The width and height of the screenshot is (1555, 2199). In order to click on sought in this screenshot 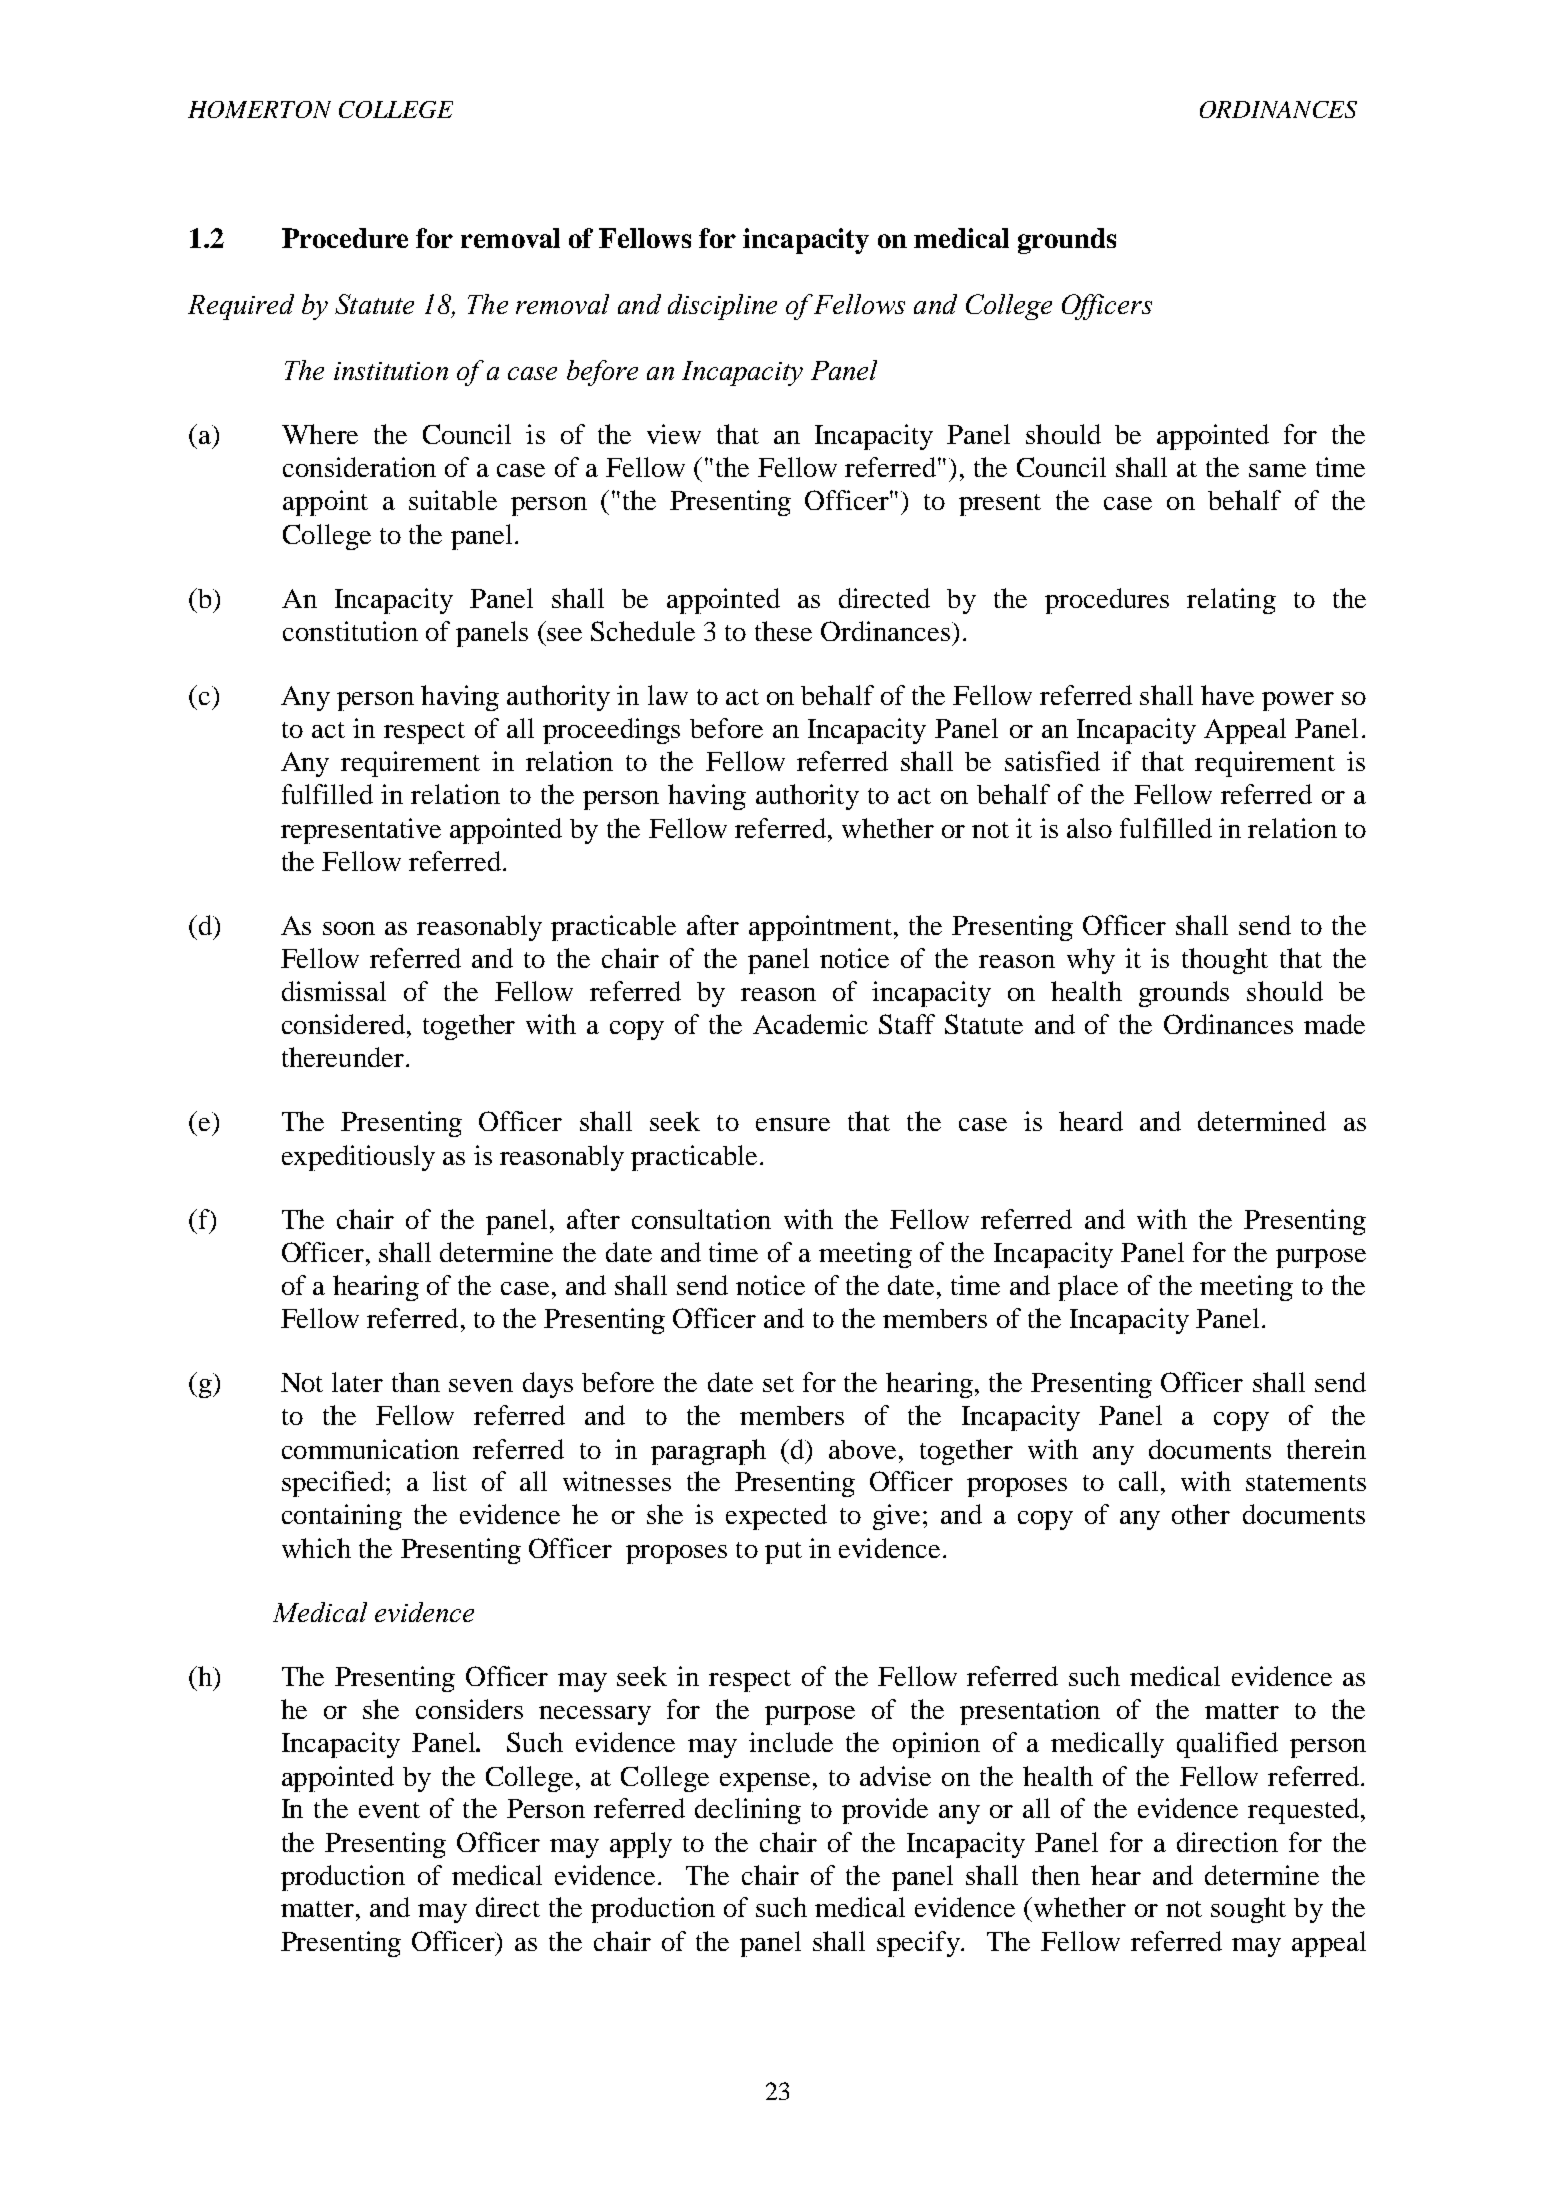, I will do `click(1248, 1910)`.
